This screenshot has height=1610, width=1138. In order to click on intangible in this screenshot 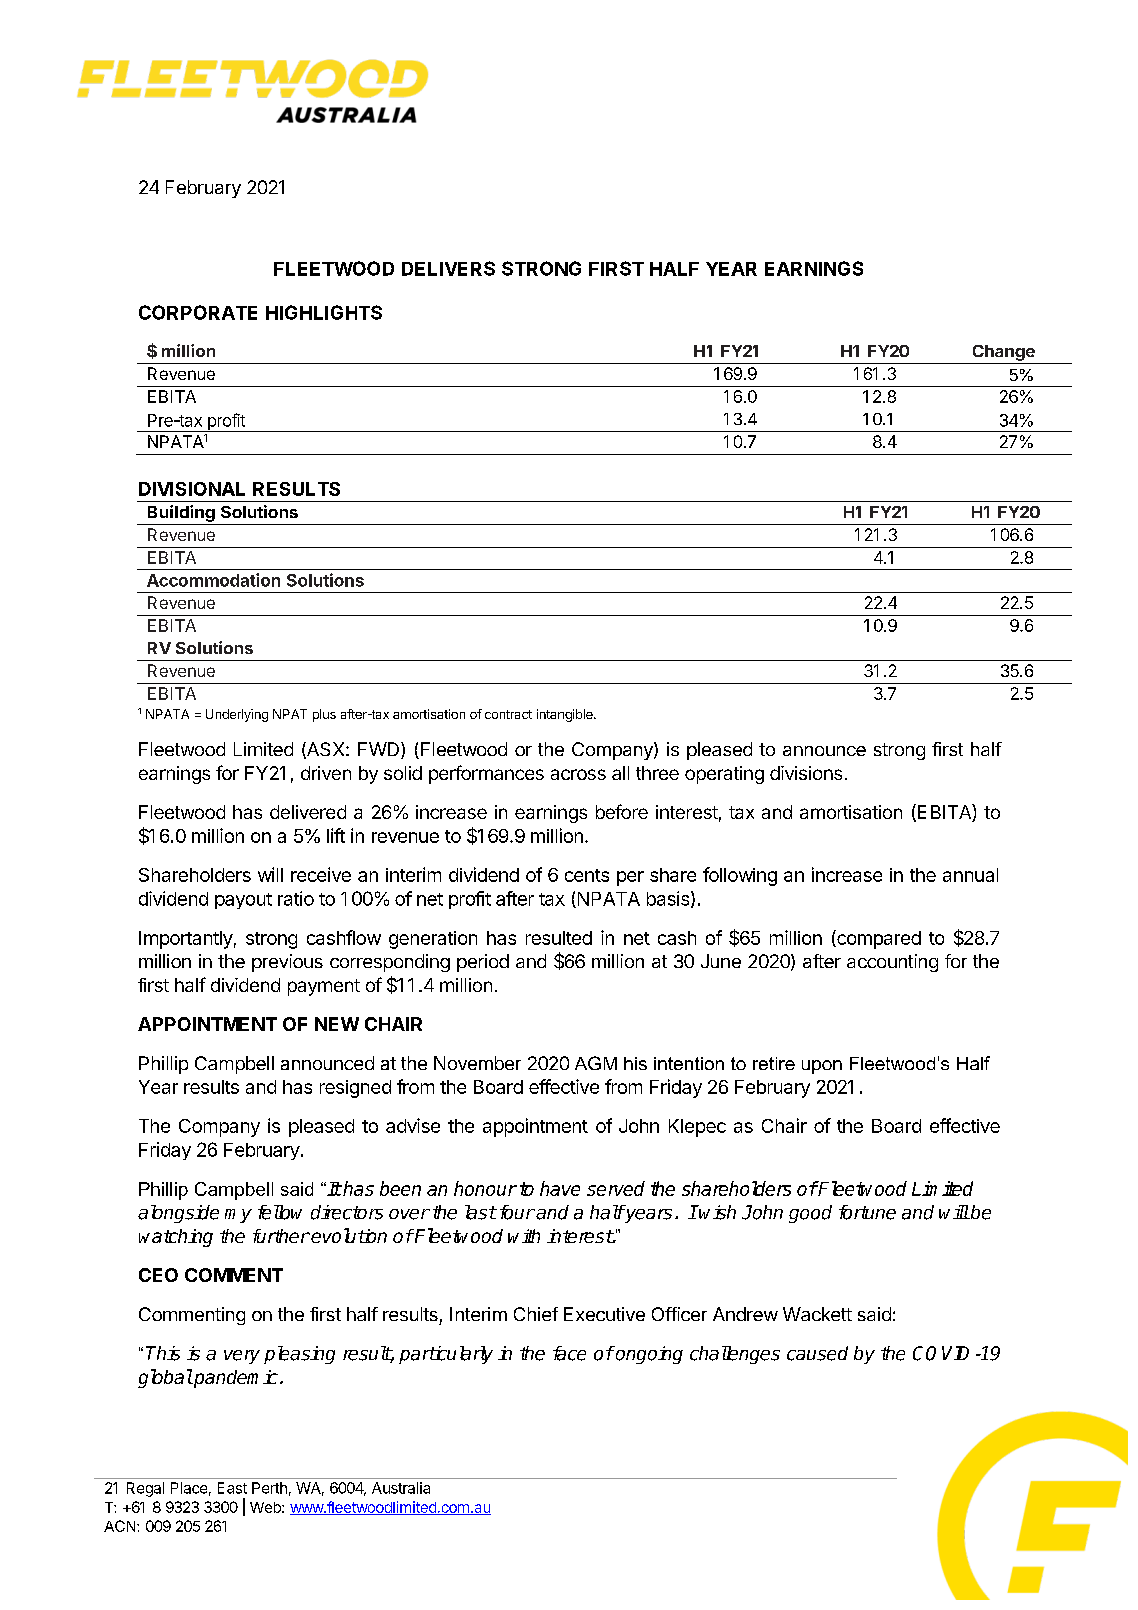, I will do `click(566, 715)`.
